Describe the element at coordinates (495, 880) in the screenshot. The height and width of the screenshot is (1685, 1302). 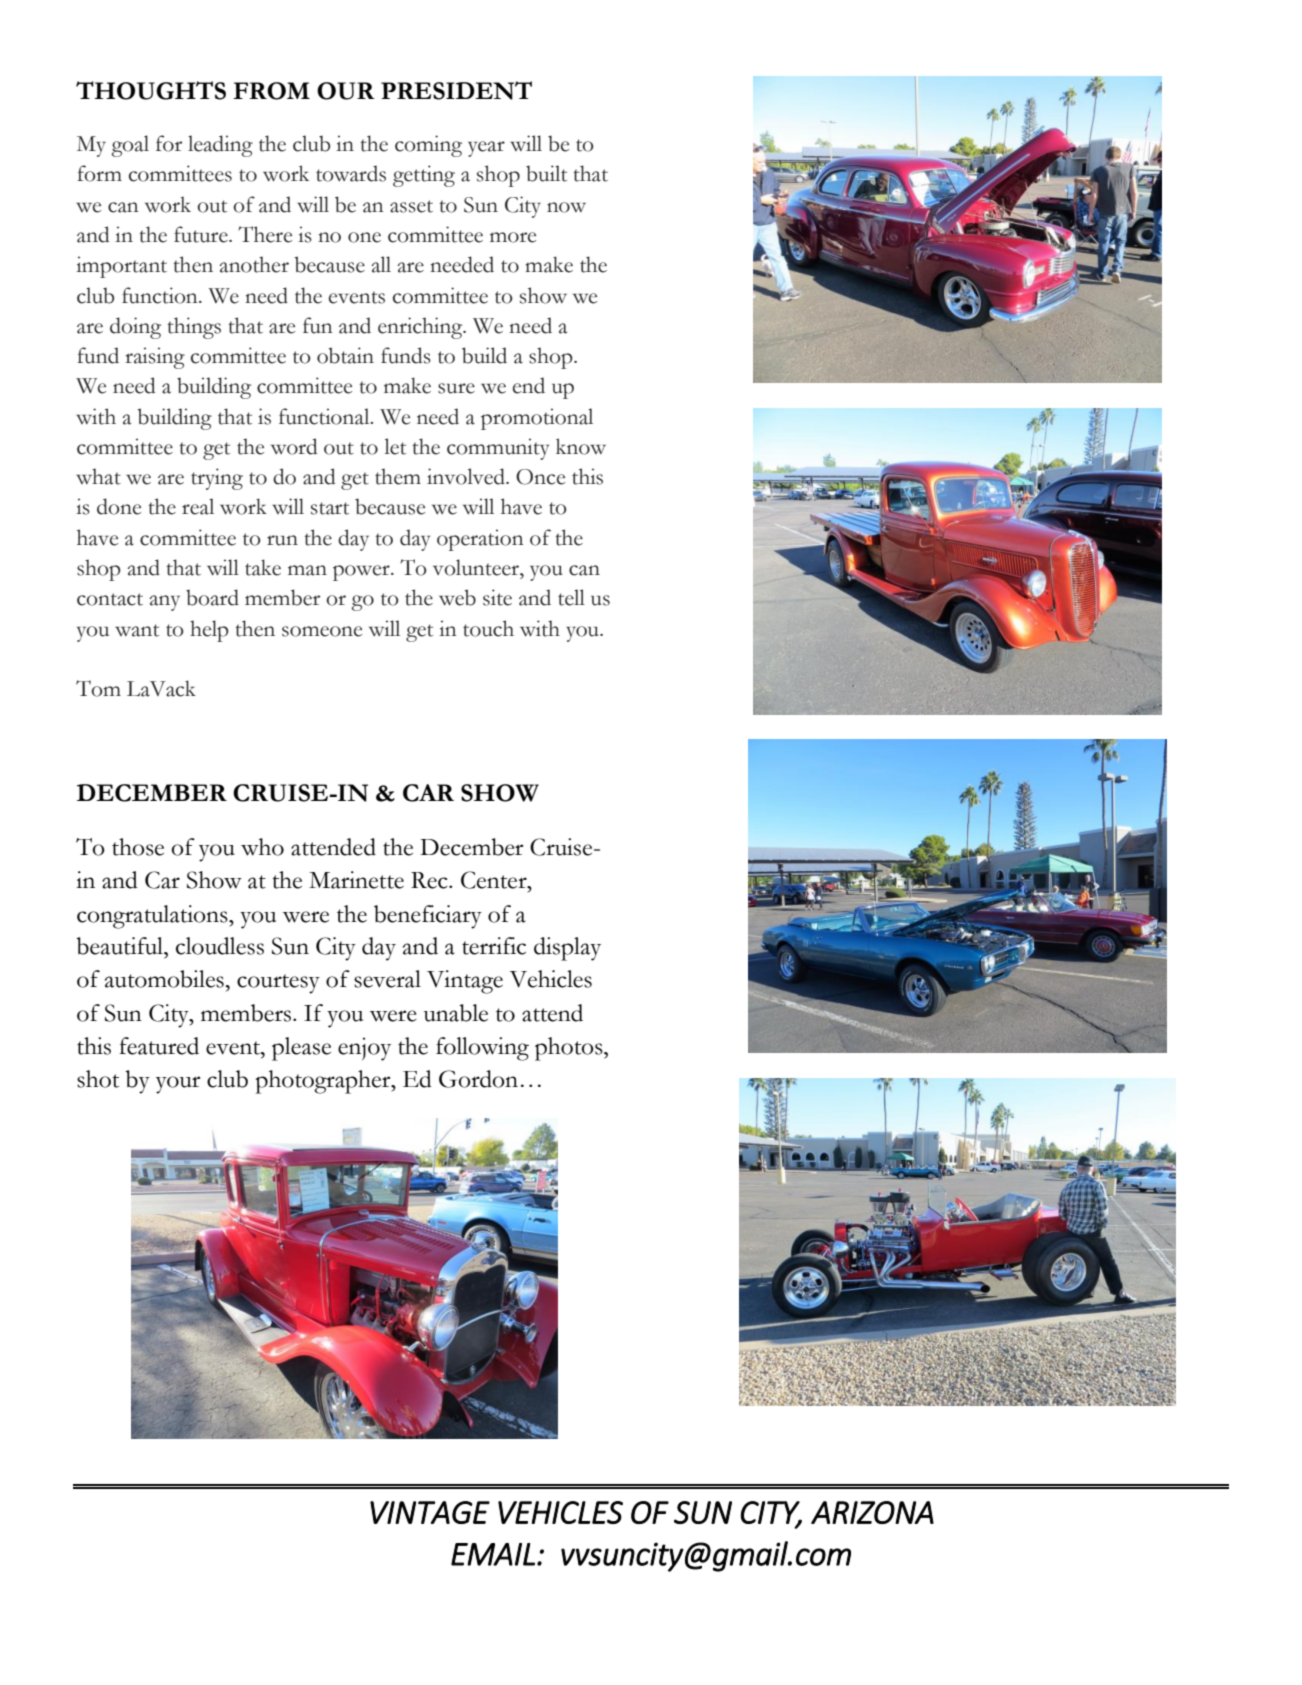
I see `Center` at that location.
